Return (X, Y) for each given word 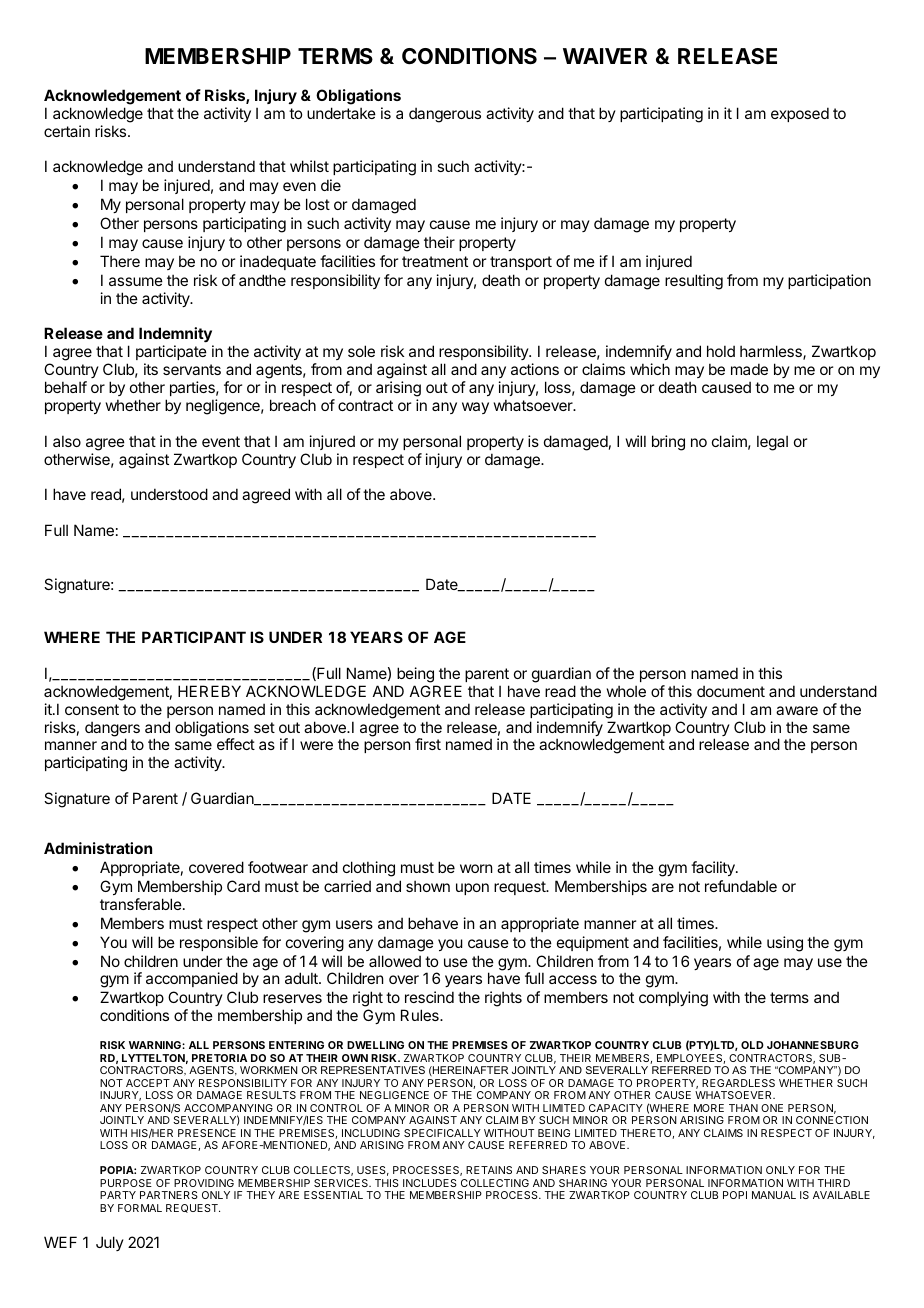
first (428, 744)
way (475, 408)
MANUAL (774, 1195)
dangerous (445, 115)
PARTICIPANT (194, 637)
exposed (800, 114)
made (749, 369)
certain (67, 131)
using (785, 944)
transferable (141, 904)
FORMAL (140, 1208)
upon (472, 889)
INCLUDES (430, 1183)
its (151, 369)
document (731, 691)
